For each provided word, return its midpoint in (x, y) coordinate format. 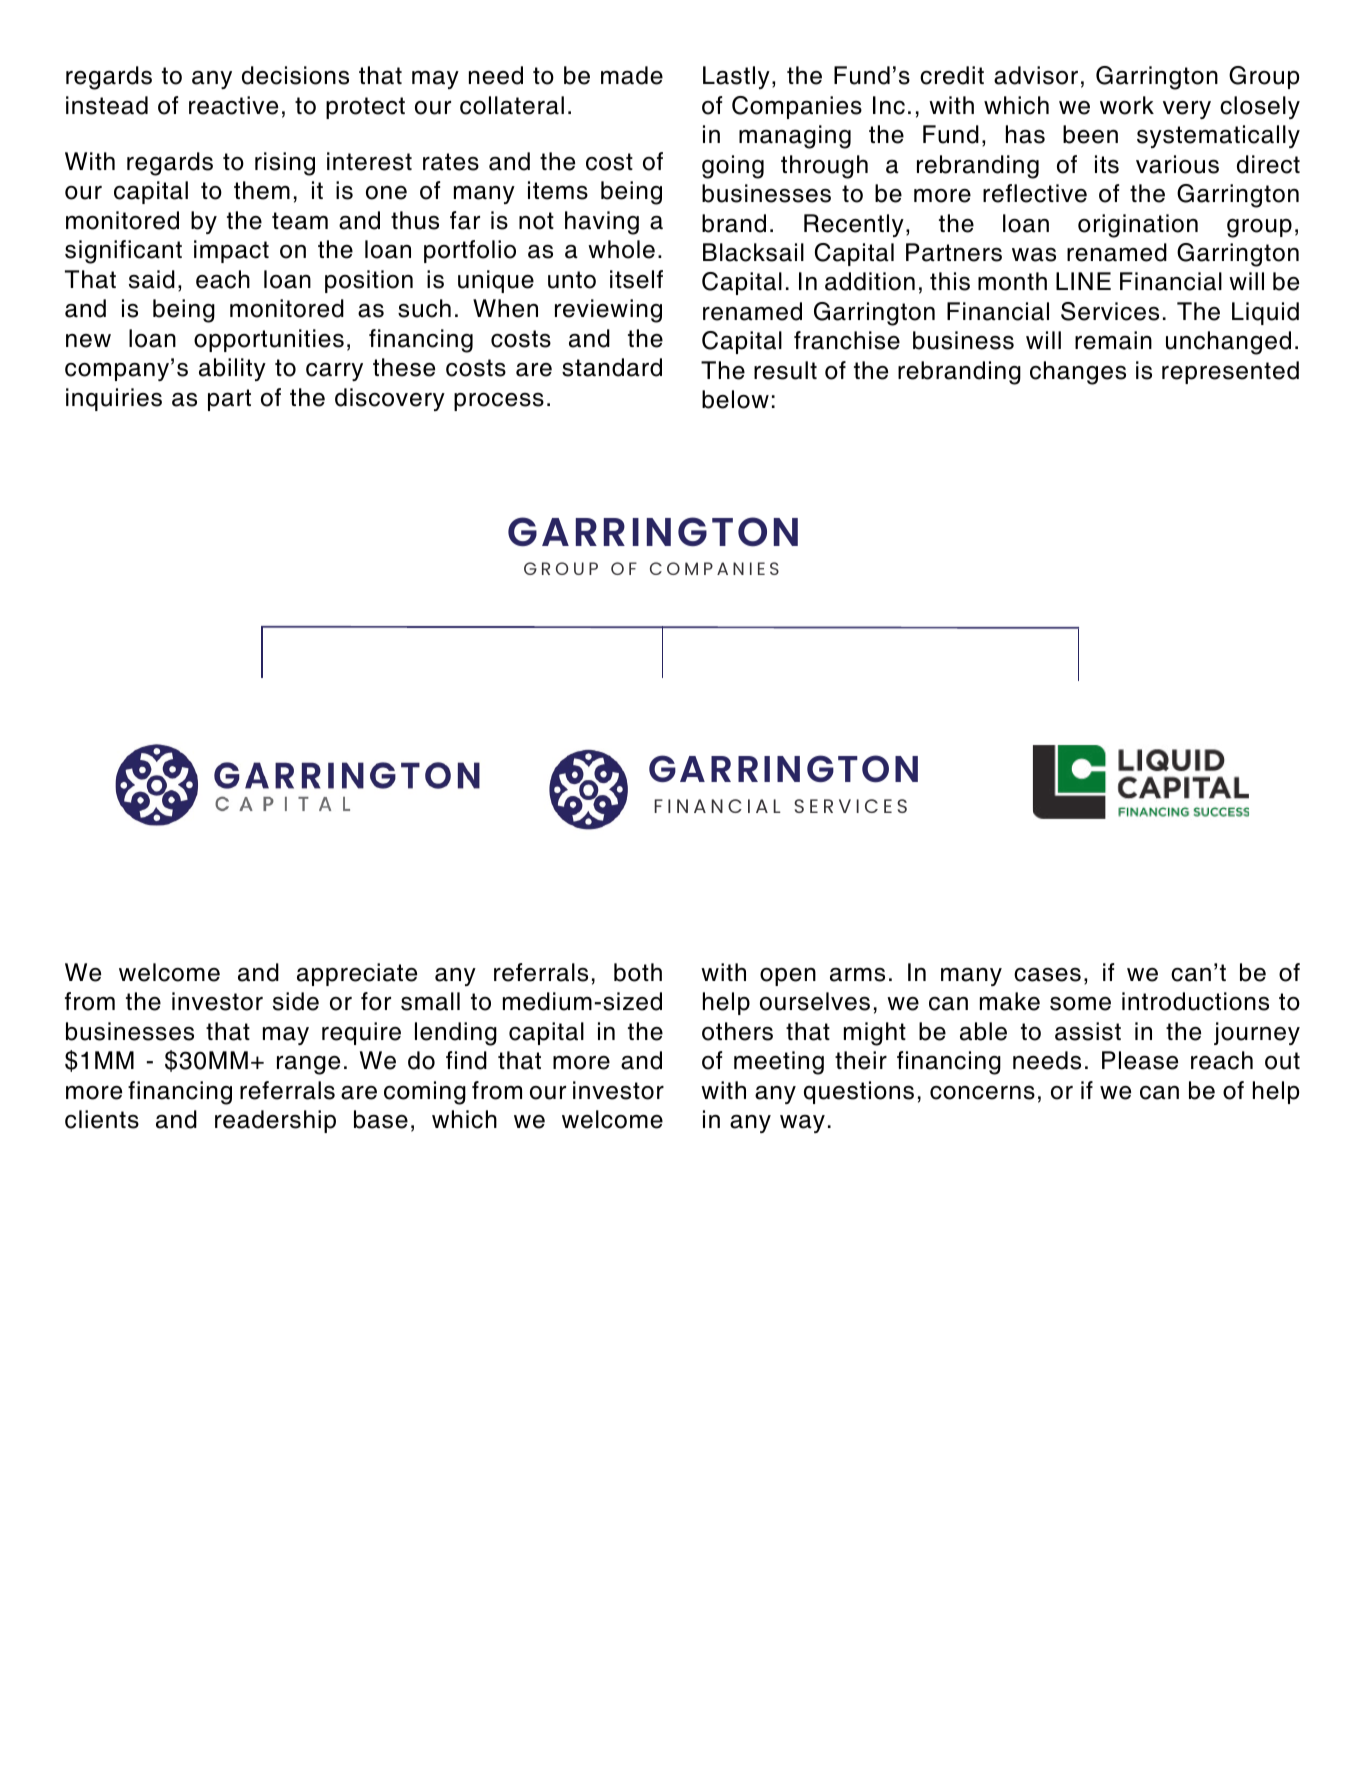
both (638, 972)
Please (1140, 1060)
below (735, 399)
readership (275, 1121)
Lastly (736, 77)
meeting (779, 1063)
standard (612, 367)
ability (232, 369)
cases (1047, 975)
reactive (233, 105)
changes (1078, 373)
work (1127, 105)
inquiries (114, 399)
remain (1113, 340)
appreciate (357, 974)
